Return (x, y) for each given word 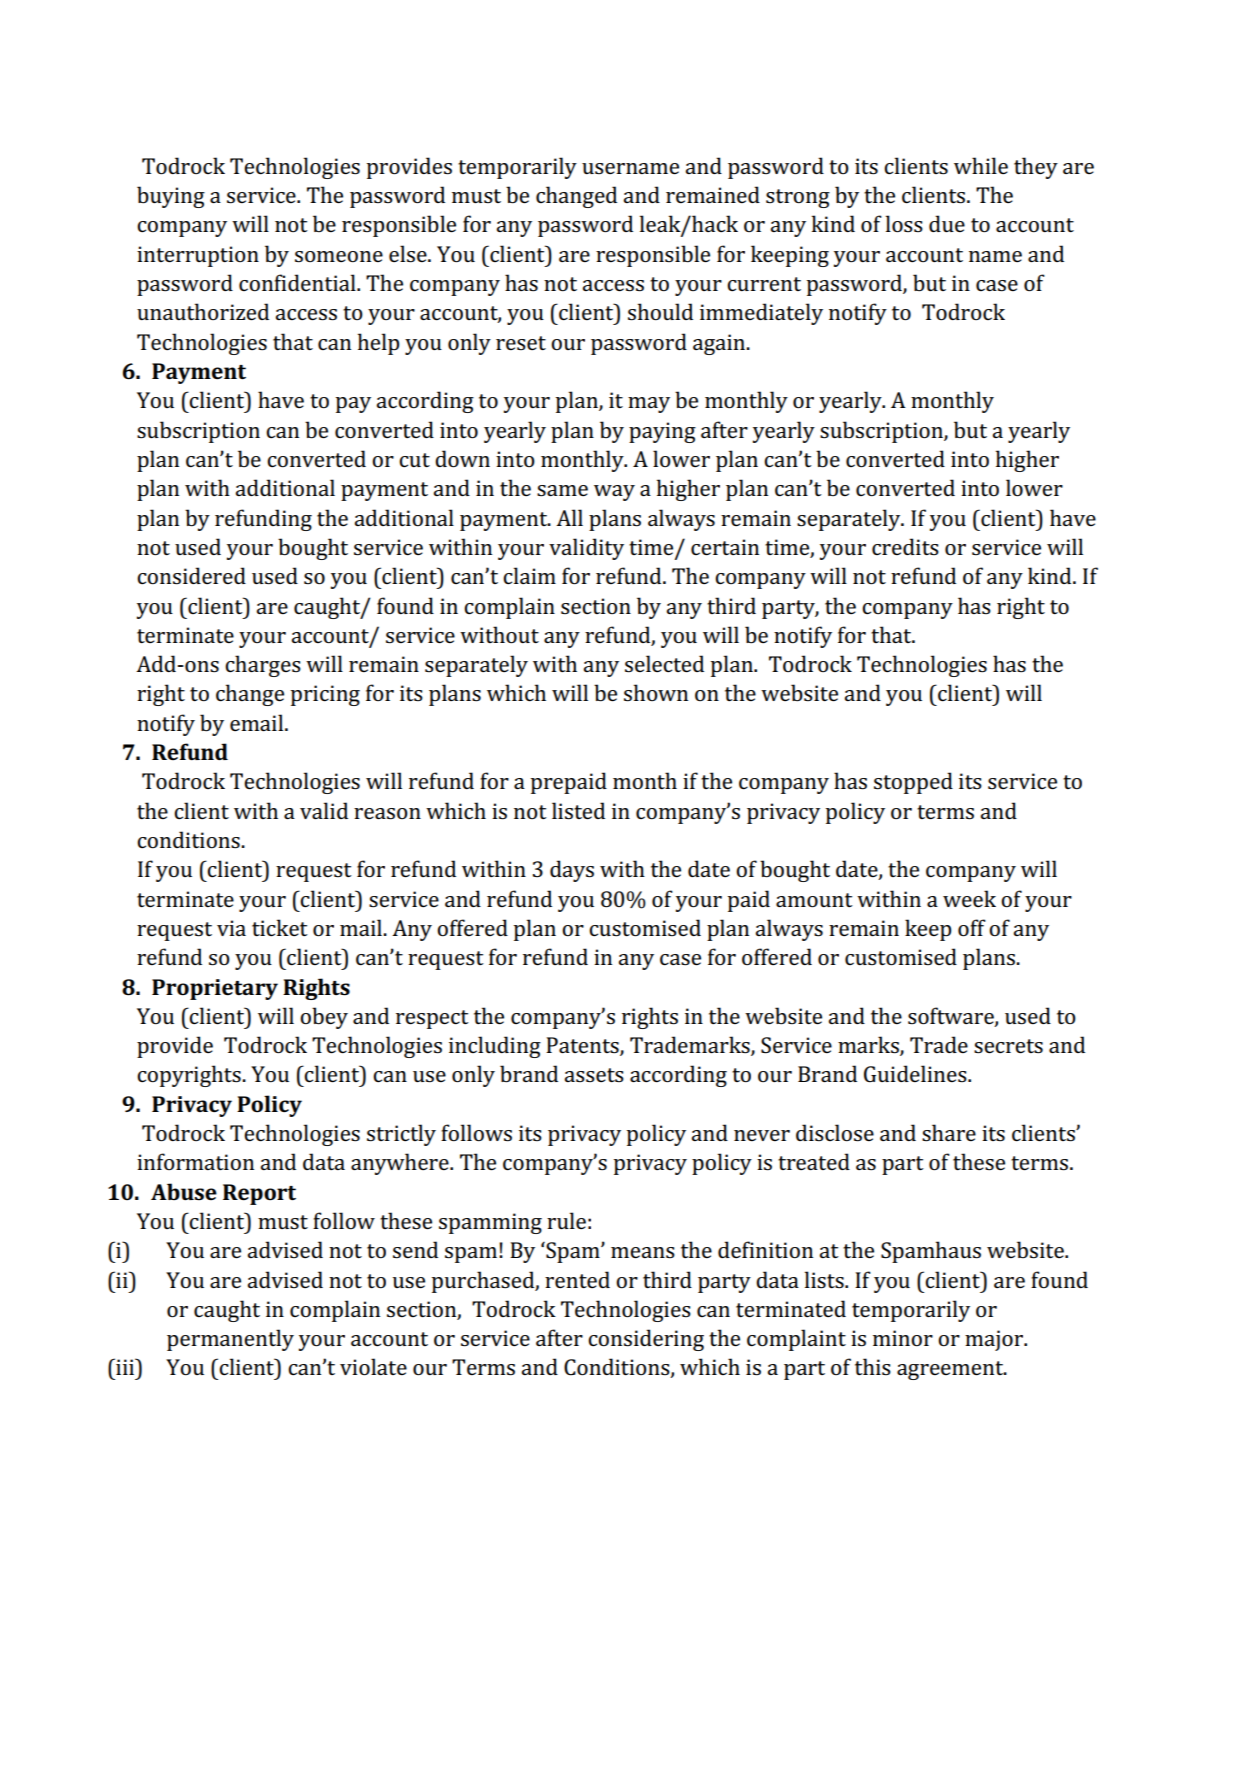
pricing (325, 695)
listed (578, 811)
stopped (913, 783)
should (660, 312)
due (947, 223)
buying (171, 197)
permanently (230, 1340)
